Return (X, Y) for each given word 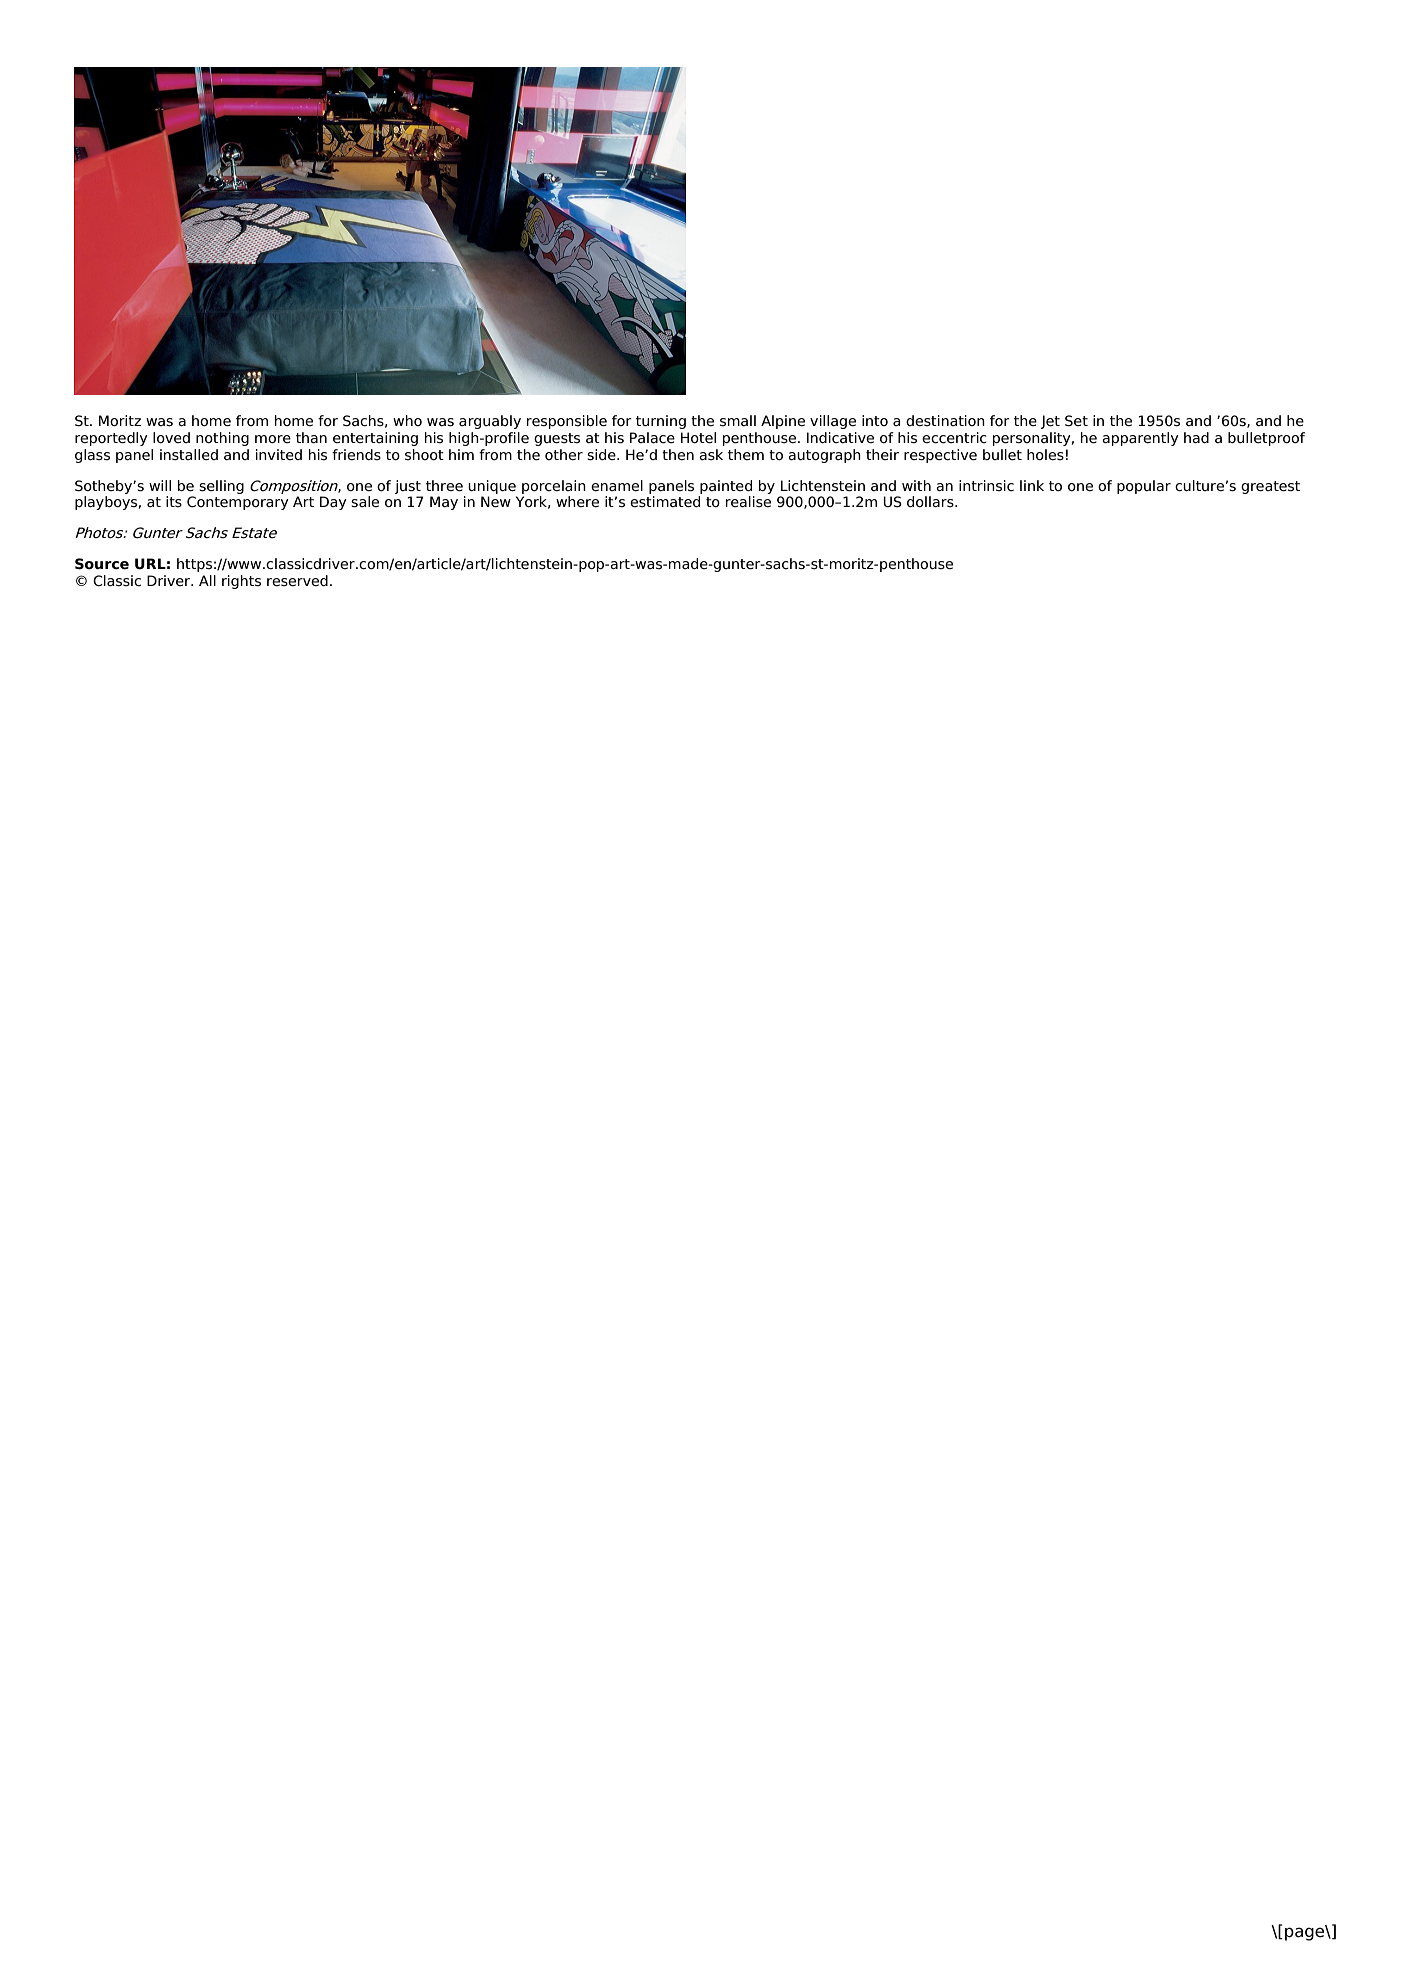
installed (189, 455)
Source (102, 564)
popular (1144, 487)
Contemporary (238, 503)
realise (748, 502)
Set (1076, 421)
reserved (297, 581)
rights (241, 582)
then (678, 455)
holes (1045, 455)
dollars (931, 502)
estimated (665, 502)
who (407, 420)
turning (661, 422)
